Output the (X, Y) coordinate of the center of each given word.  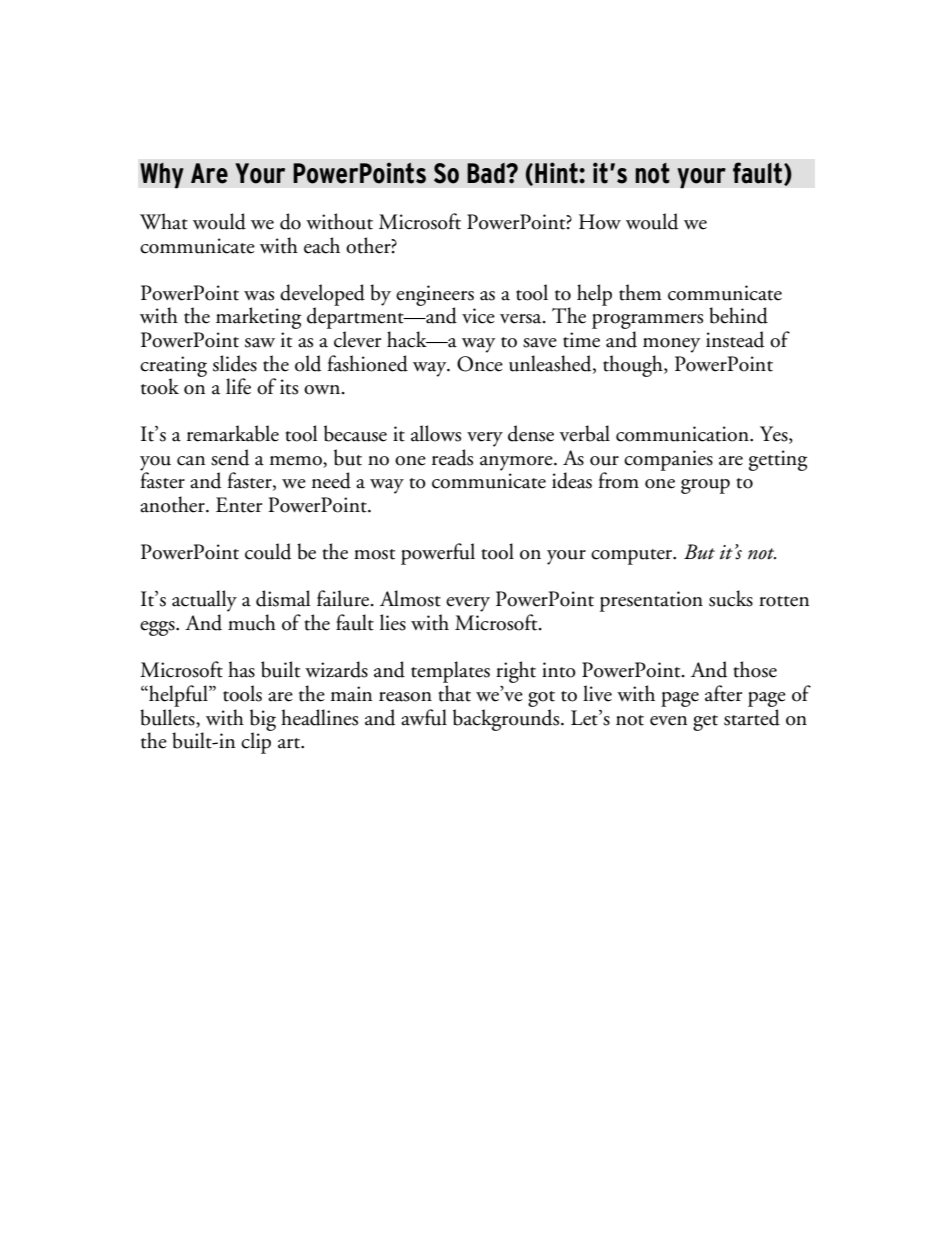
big (263, 721)
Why (162, 175)
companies (668, 460)
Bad (487, 173)
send (230, 457)
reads (452, 457)
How (600, 222)
